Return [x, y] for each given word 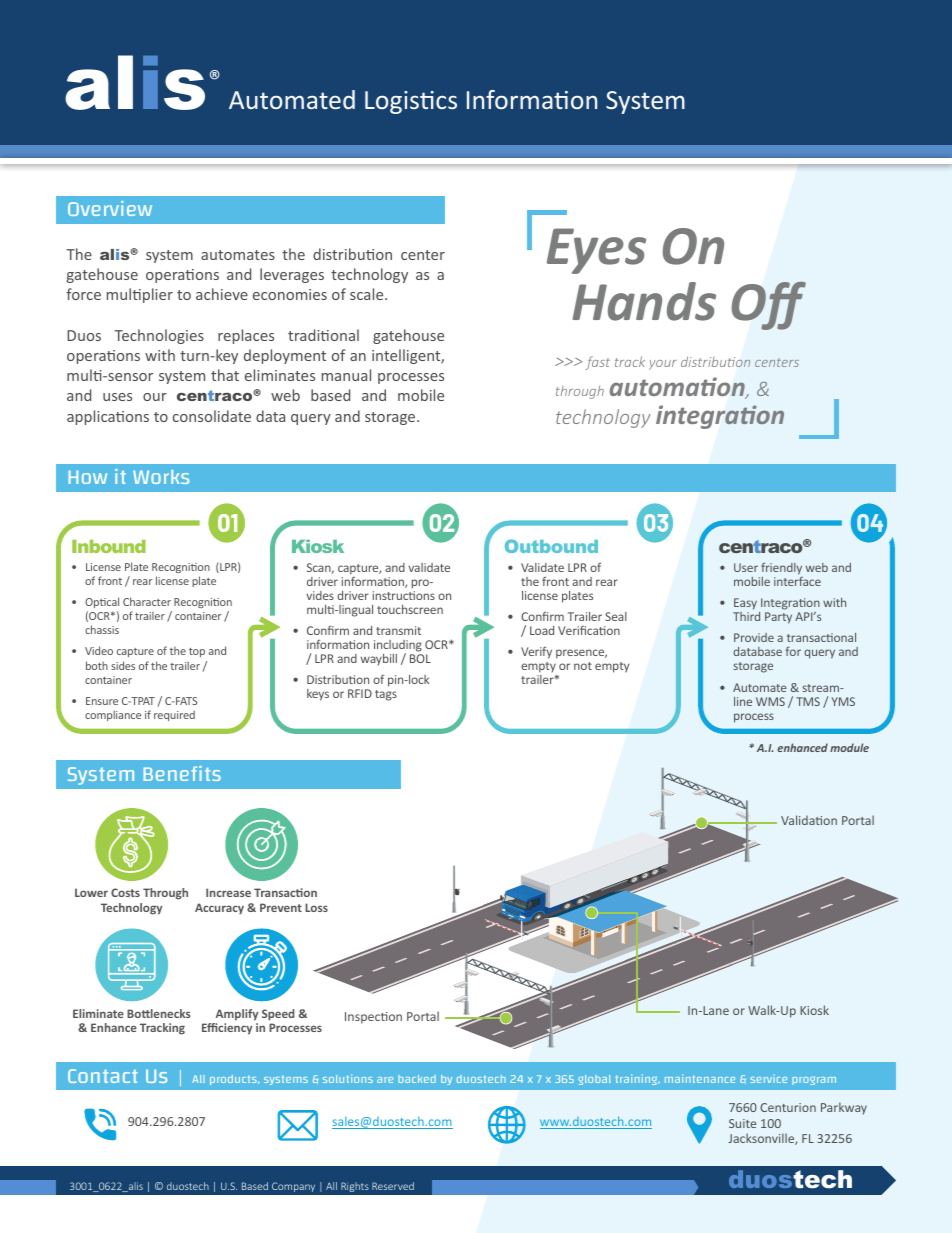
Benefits [182, 773]
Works [161, 477]
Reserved [393, 1186]
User [746, 567]
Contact [103, 1076]
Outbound [551, 546]
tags [386, 695]
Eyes [596, 251]
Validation [809, 820]
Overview [110, 208]
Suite [742, 1123]
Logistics [411, 102]
